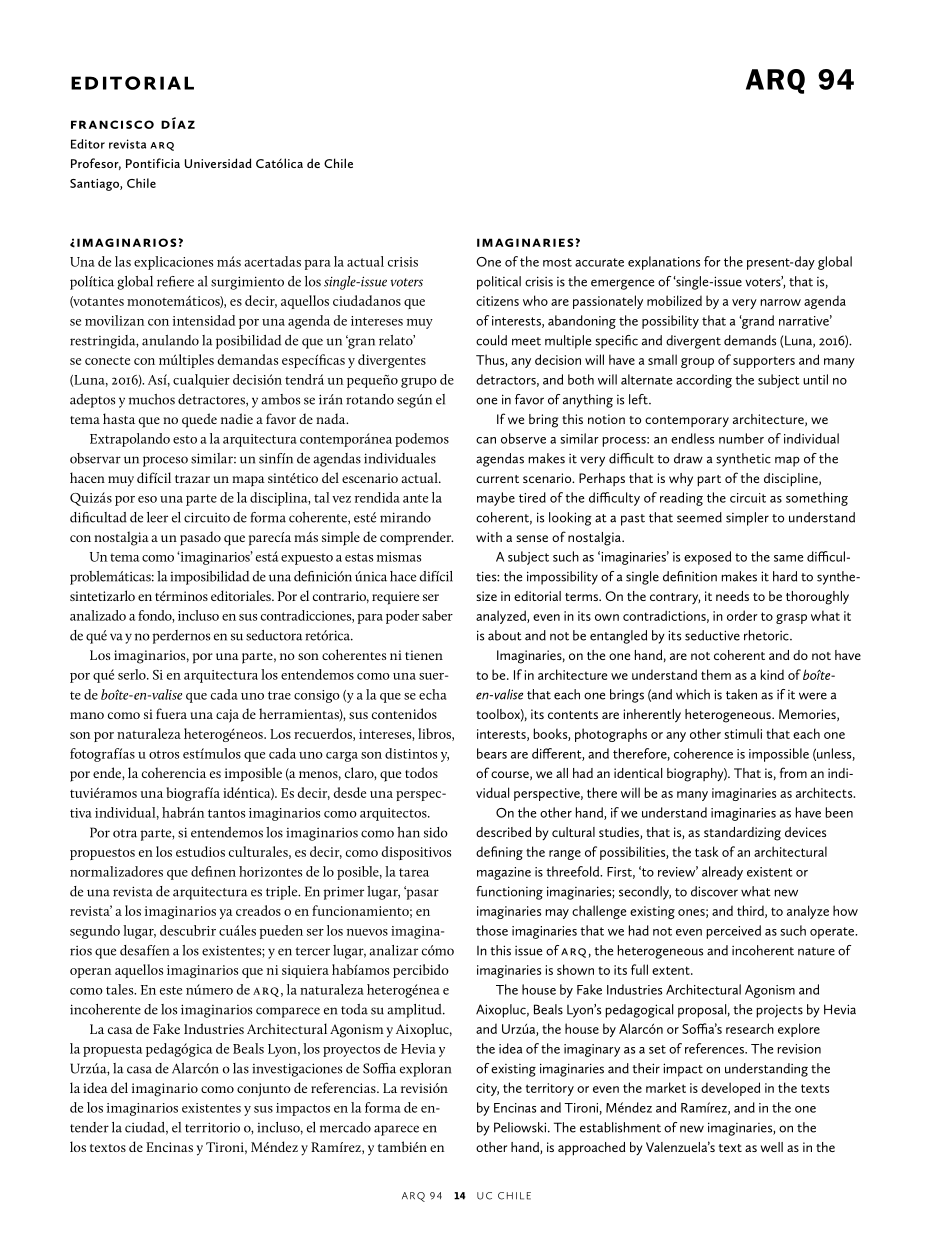 This image has height=1255, width=952. What do you see at coordinates (664, 263) in the image?
I see `explanations` at bounding box center [664, 263].
